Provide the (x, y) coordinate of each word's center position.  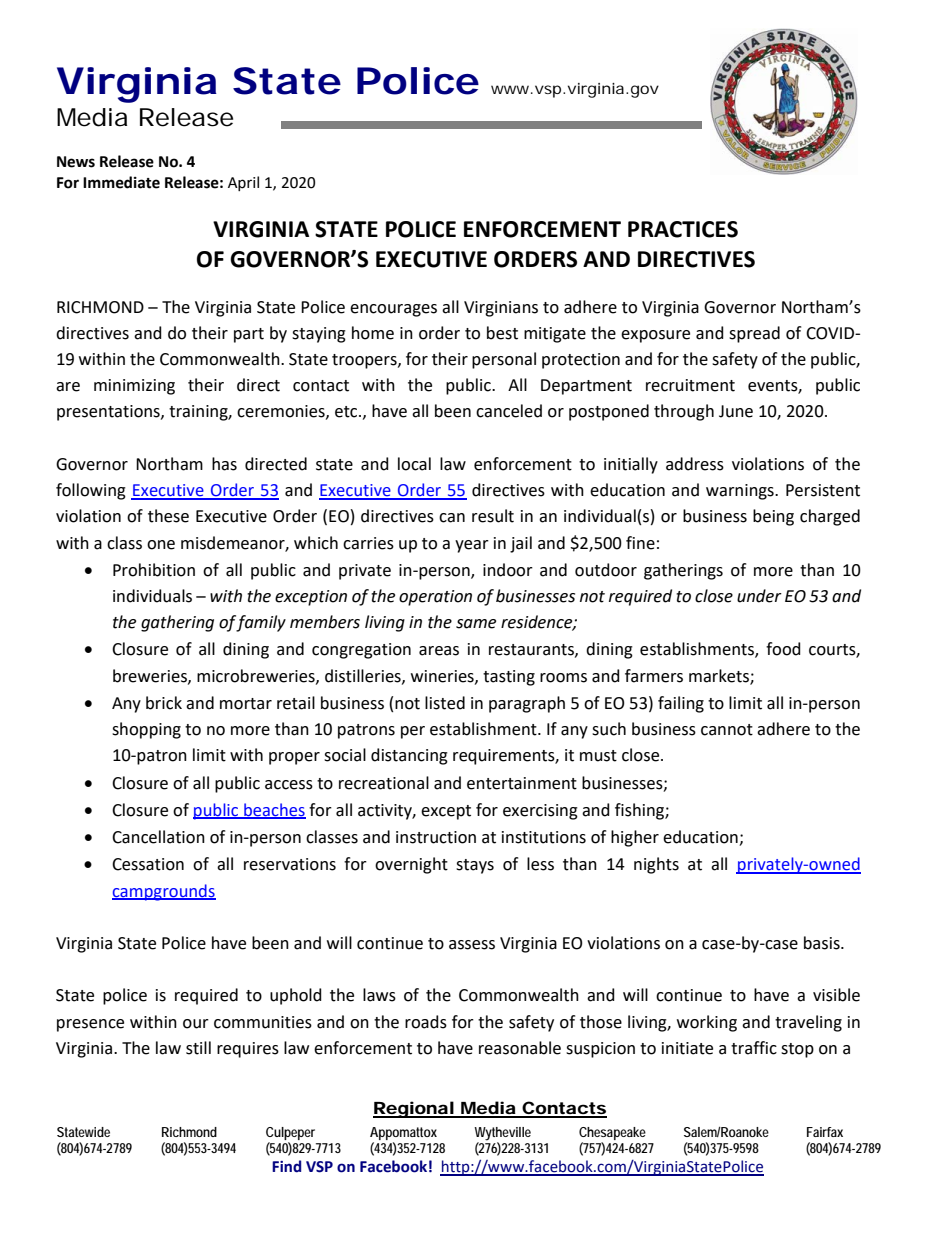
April (243, 183)
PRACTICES (683, 229)
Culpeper (290, 1133)
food (783, 649)
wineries (443, 677)
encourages (393, 310)
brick (164, 703)
